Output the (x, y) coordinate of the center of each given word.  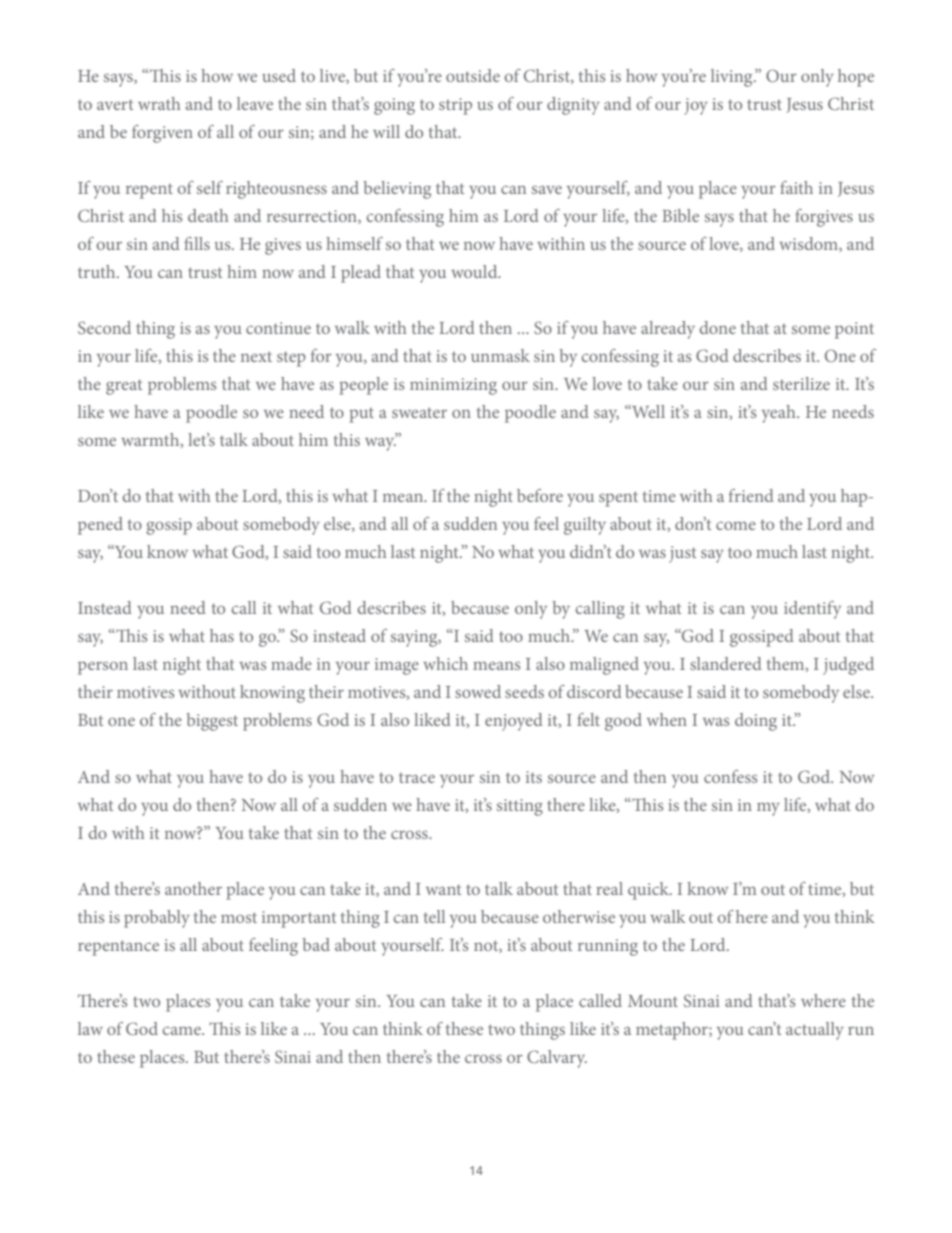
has (222, 635)
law (90, 1028)
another (193, 888)
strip (455, 106)
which (445, 663)
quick (650, 891)
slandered (726, 663)
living (733, 78)
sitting (520, 807)
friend (751, 495)
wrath (159, 103)
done (717, 327)
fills (197, 243)
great (124, 387)
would (475, 271)
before (540, 495)
